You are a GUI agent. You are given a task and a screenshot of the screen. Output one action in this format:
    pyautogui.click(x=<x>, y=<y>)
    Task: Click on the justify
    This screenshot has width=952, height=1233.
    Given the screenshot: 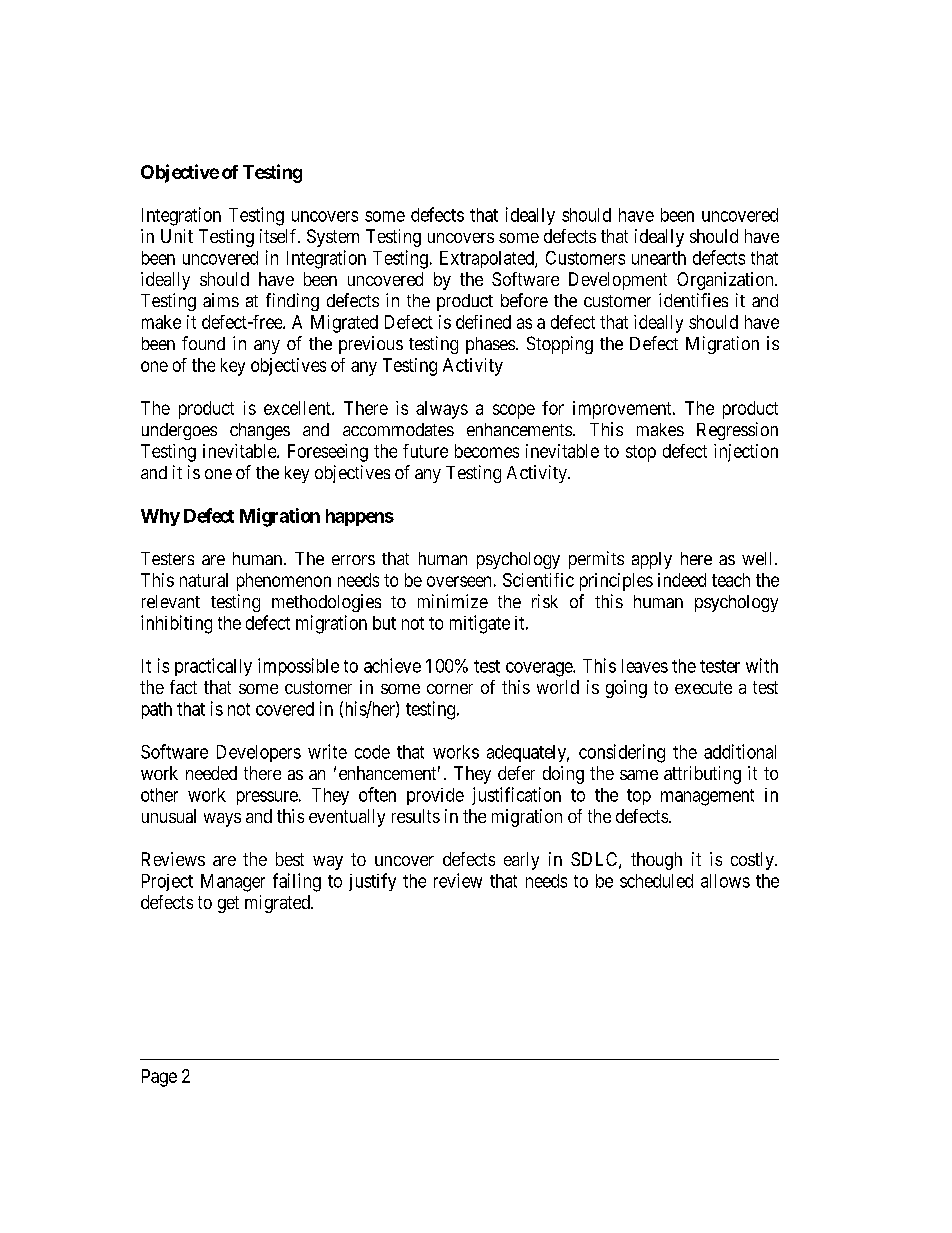 What is the action you would take?
    pyautogui.click(x=372, y=882)
